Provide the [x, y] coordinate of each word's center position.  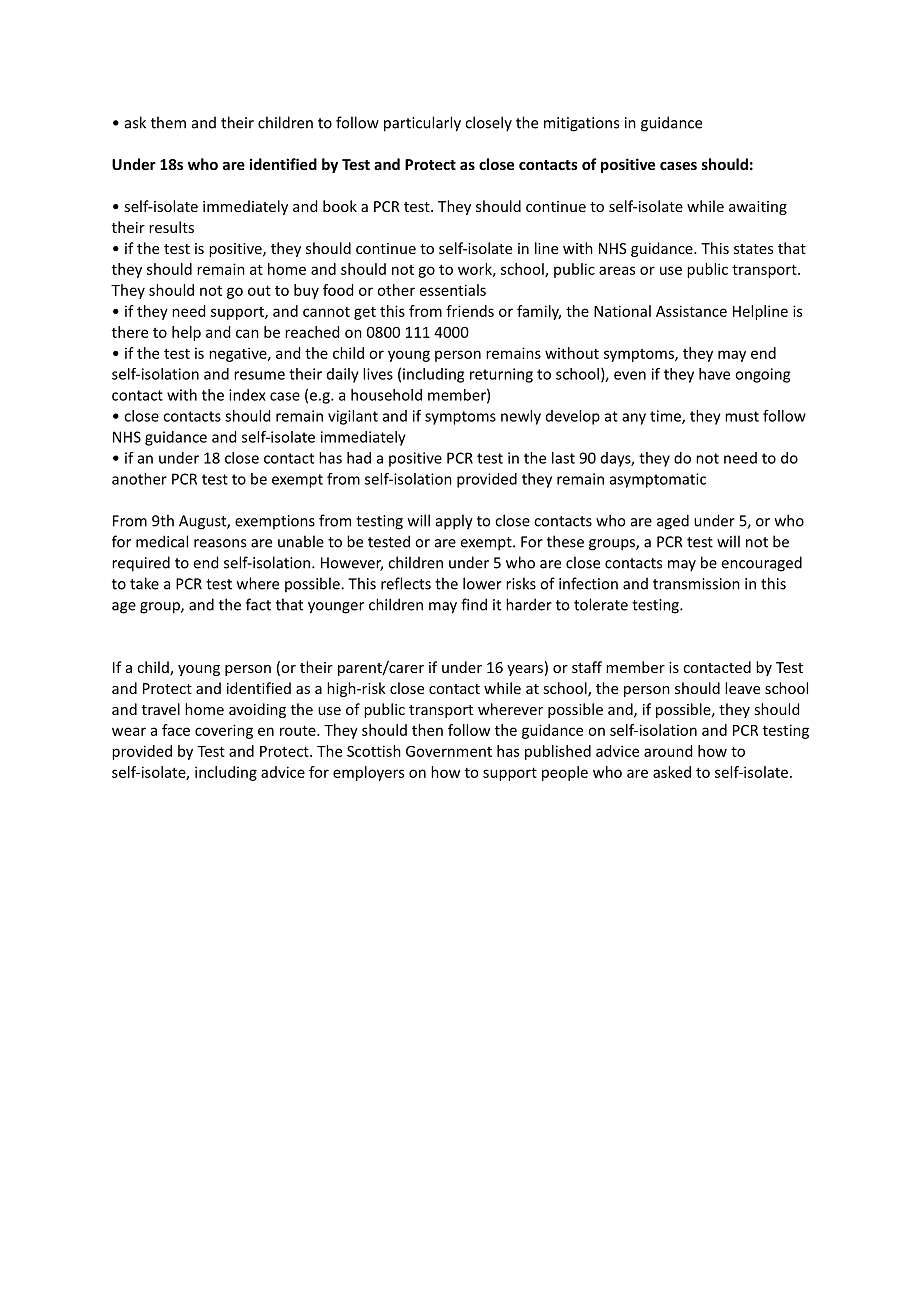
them [168, 122]
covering [224, 731]
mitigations [581, 124]
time [666, 417]
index [247, 395]
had [359, 458]
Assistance [691, 311]
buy [306, 291]
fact [258, 604]
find [474, 604]
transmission [696, 584]
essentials [453, 290]
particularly [422, 124]
